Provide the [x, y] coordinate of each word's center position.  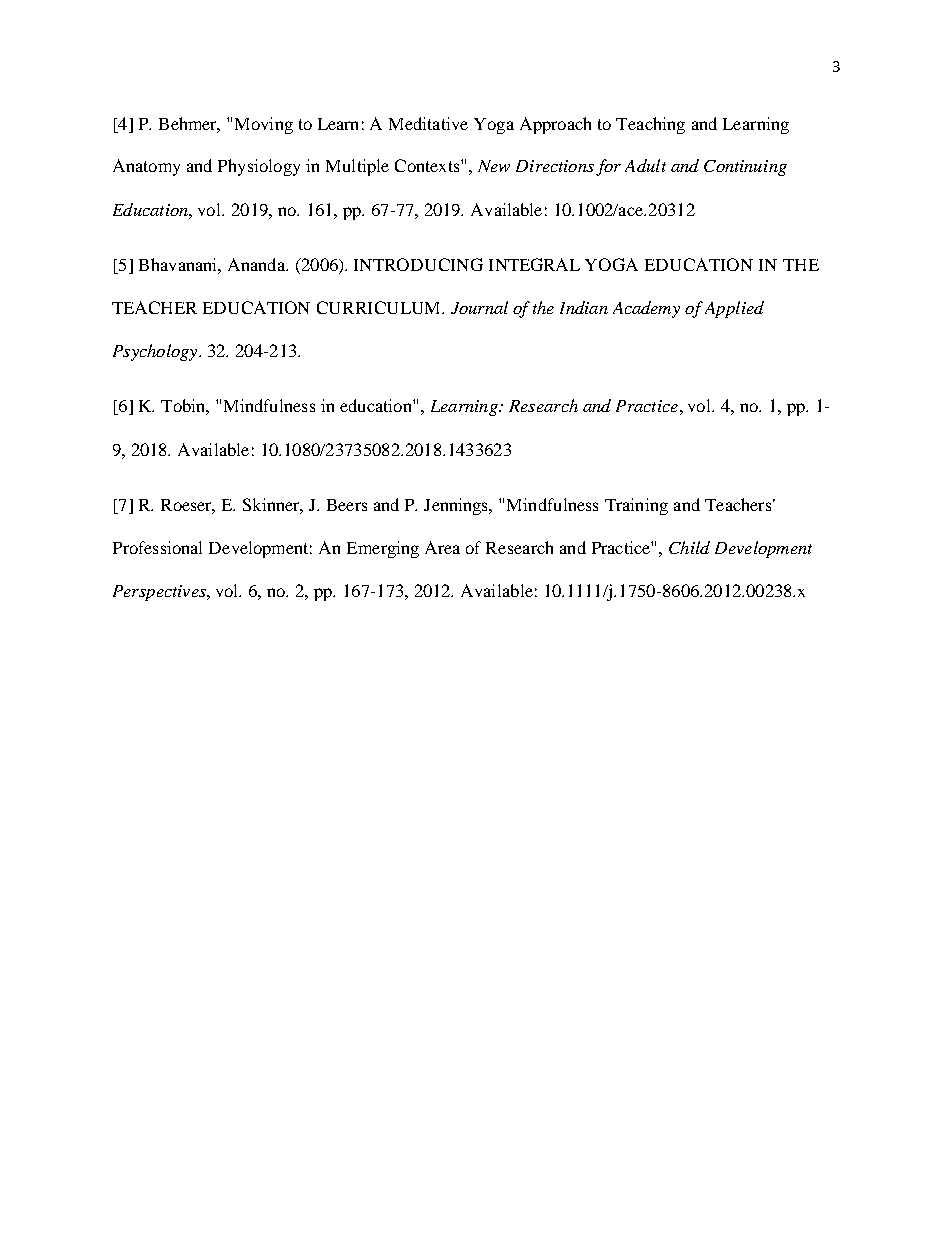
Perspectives [160, 593]
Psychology [156, 352]
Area [442, 547]
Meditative [428, 123]
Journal [479, 307]
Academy [646, 309]
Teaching [650, 125]
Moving [264, 125]
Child [689, 547]
